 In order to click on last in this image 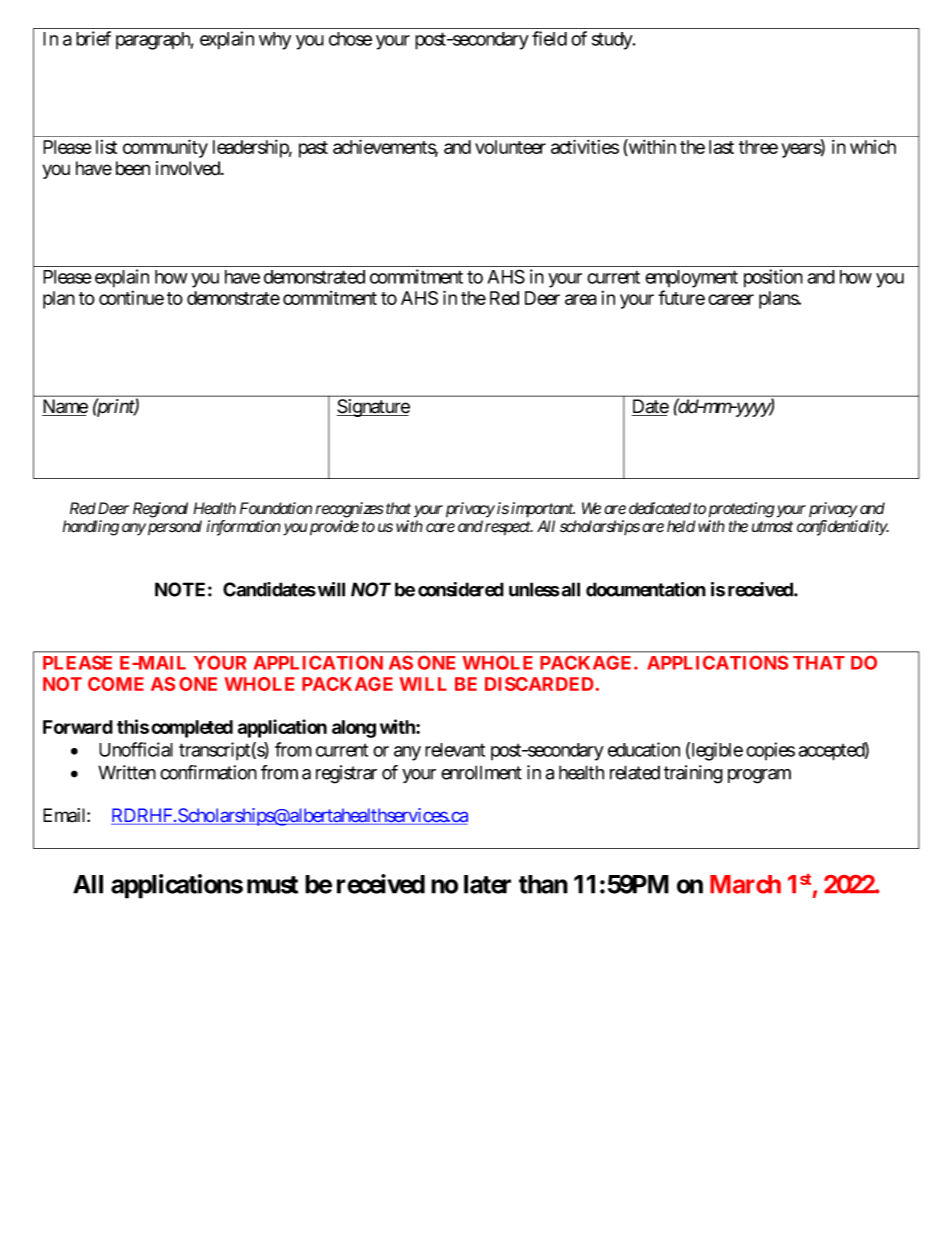, I will do `click(721, 147)`.
